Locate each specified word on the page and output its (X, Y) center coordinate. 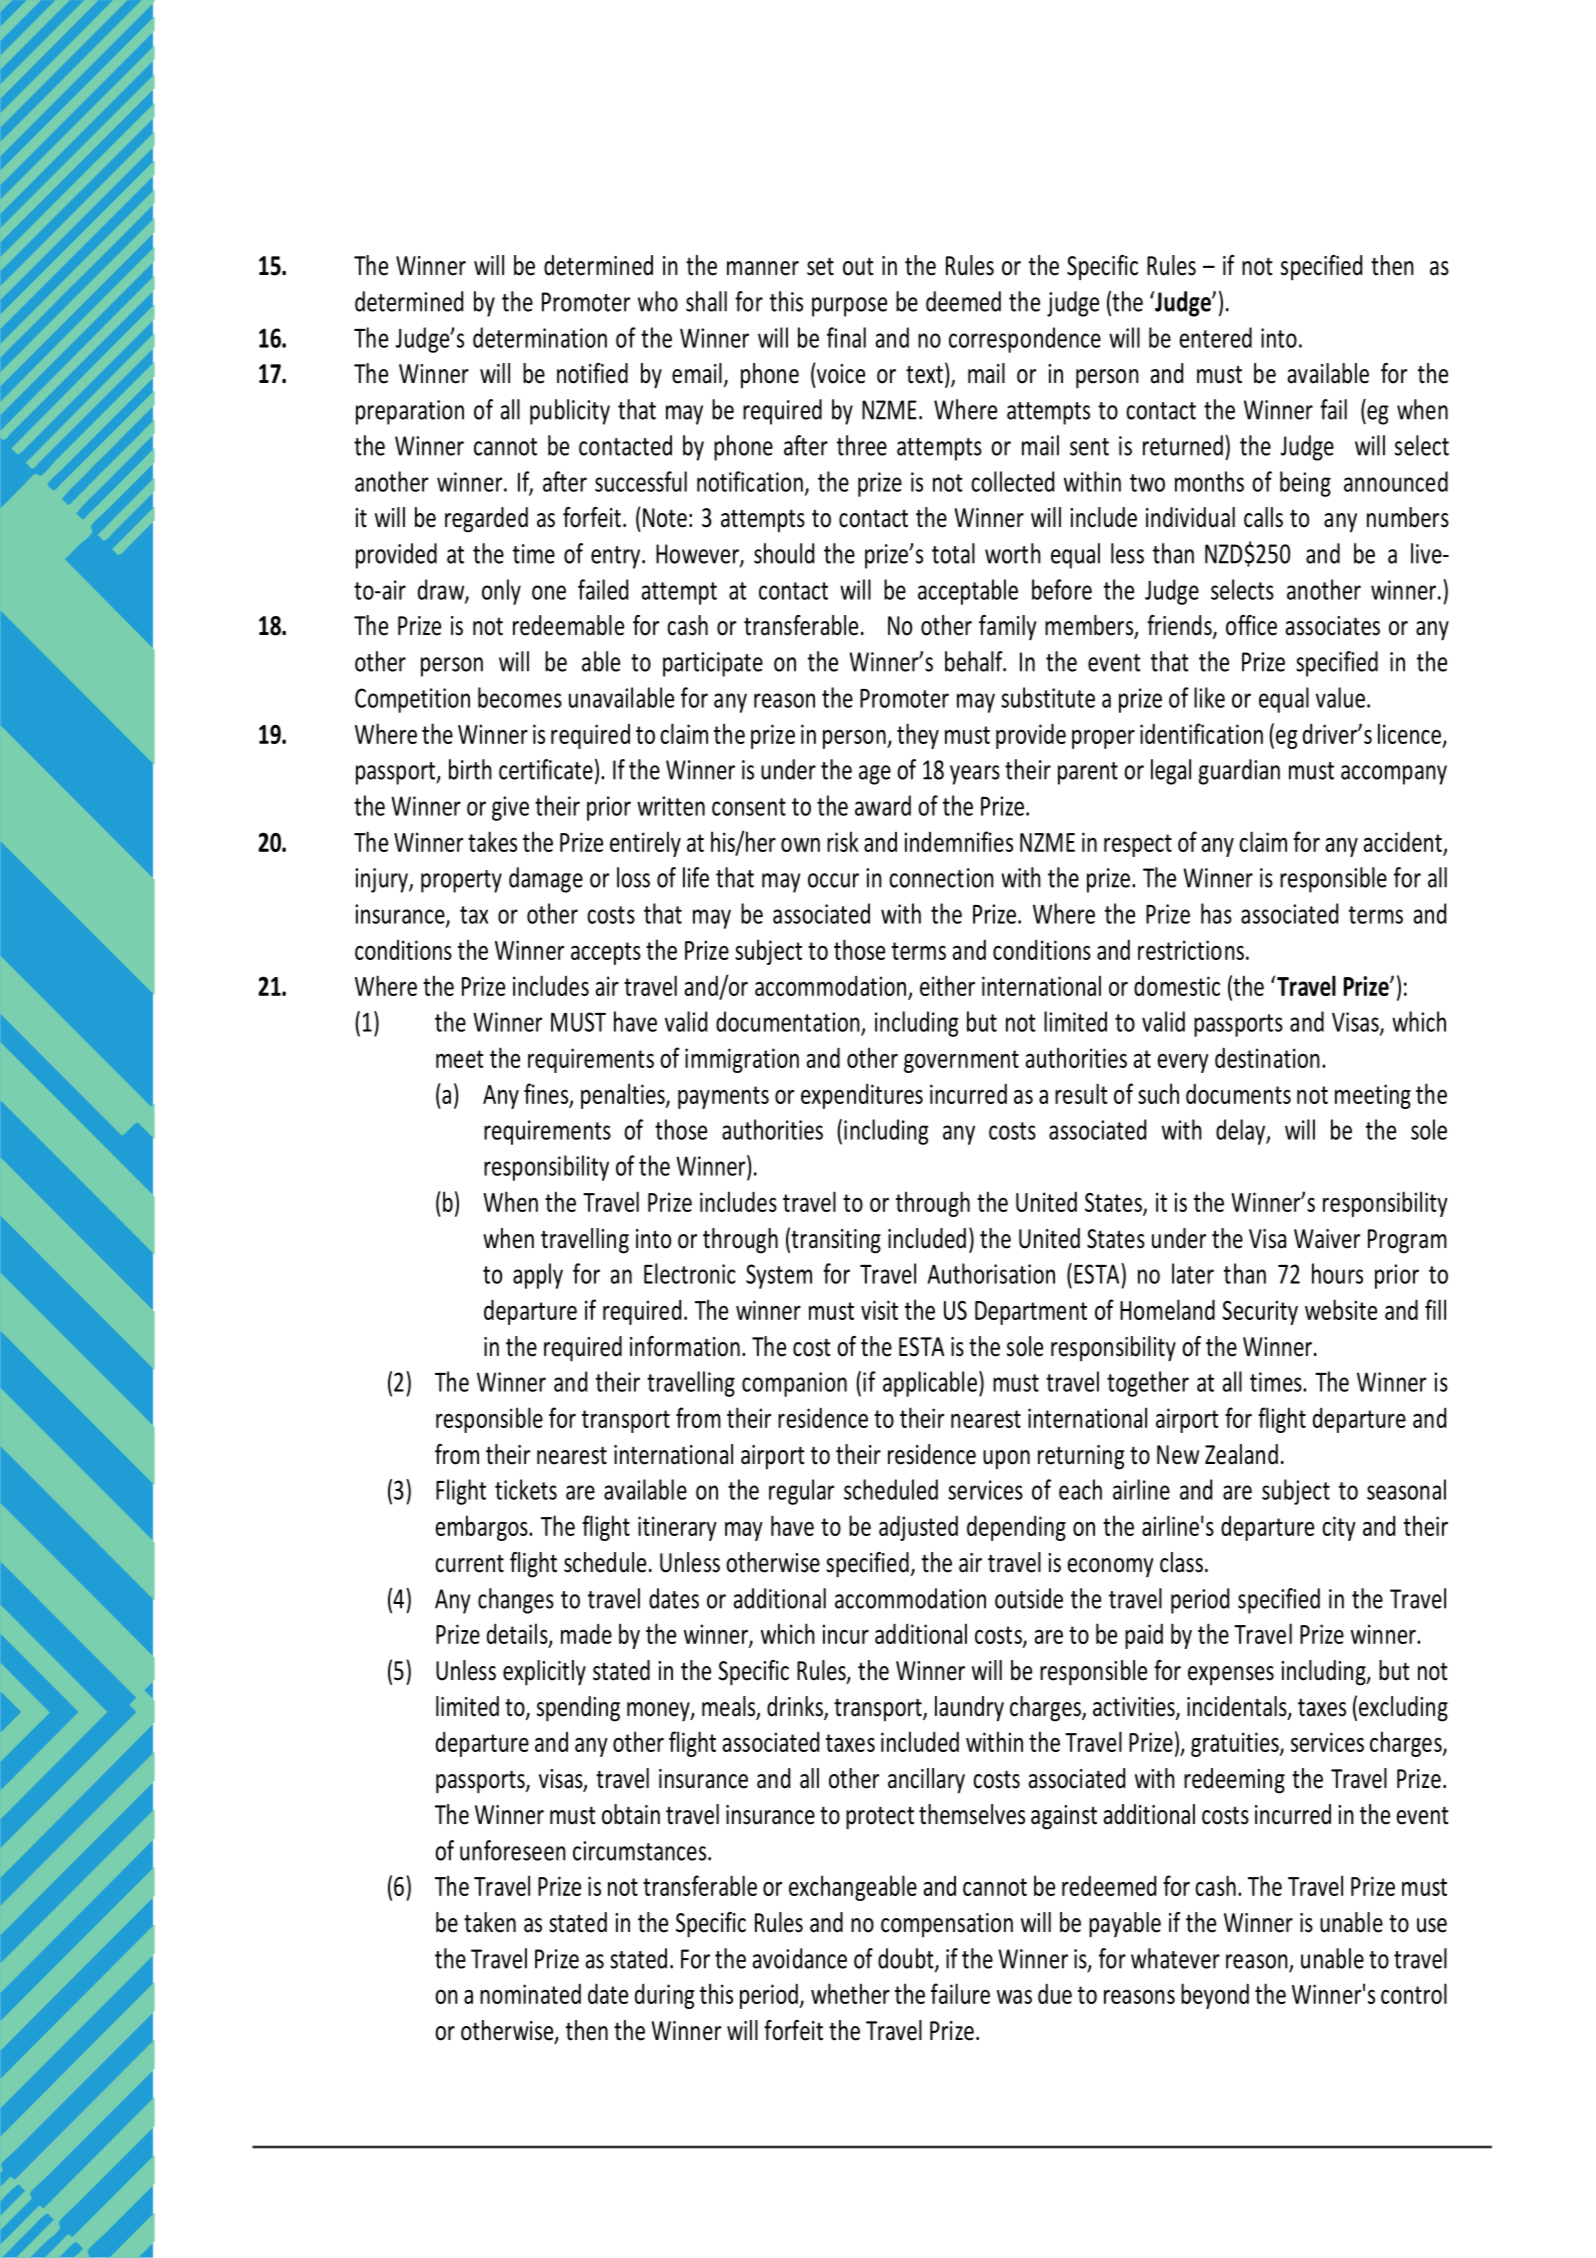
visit (879, 1310)
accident (1403, 841)
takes (492, 841)
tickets (526, 1489)
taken (490, 1922)
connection (941, 878)
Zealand (1241, 1454)
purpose (849, 307)
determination (540, 337)
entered (1216, 337)
